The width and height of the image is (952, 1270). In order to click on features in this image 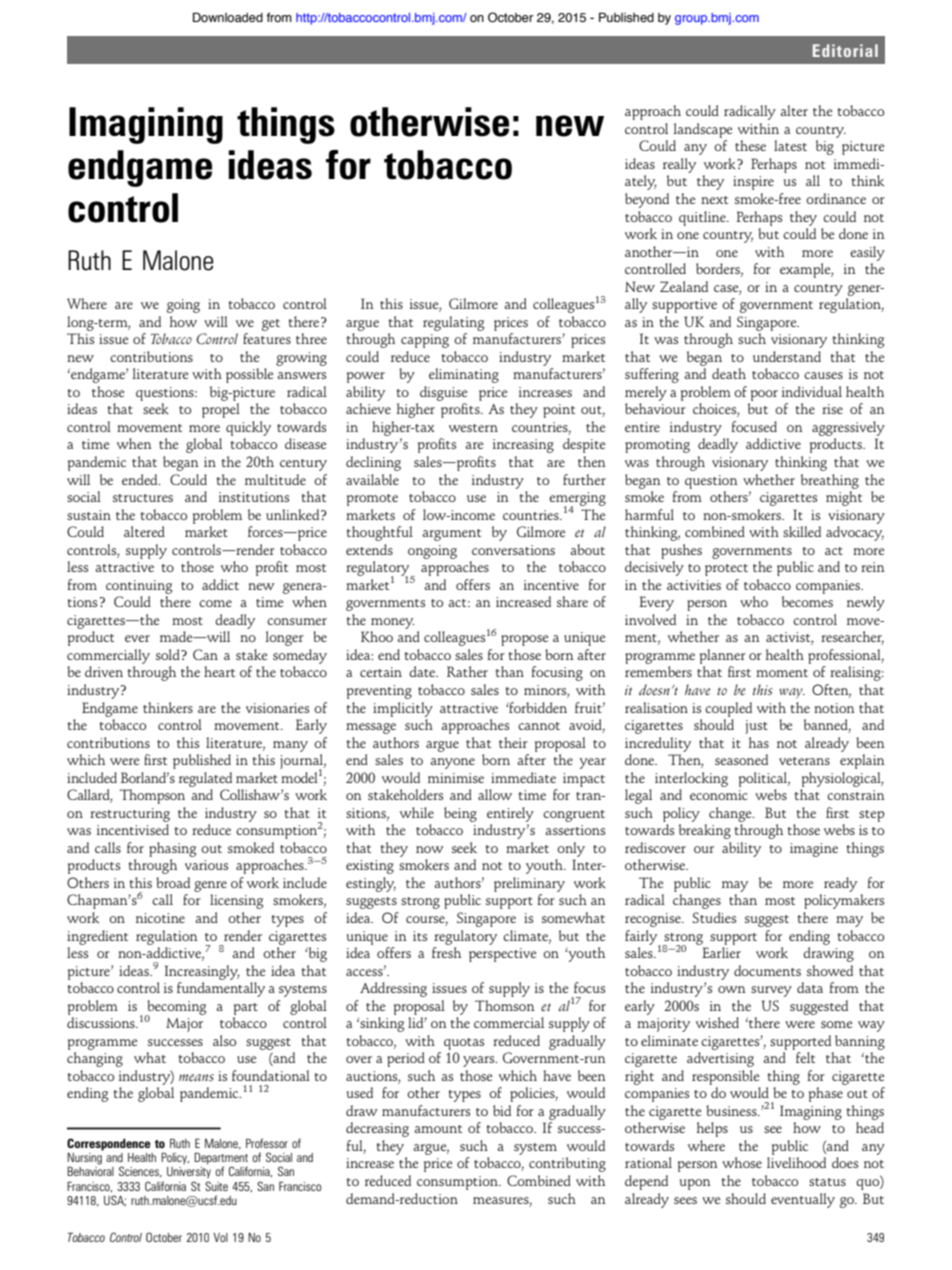, I will do `click(267, 338)`.
